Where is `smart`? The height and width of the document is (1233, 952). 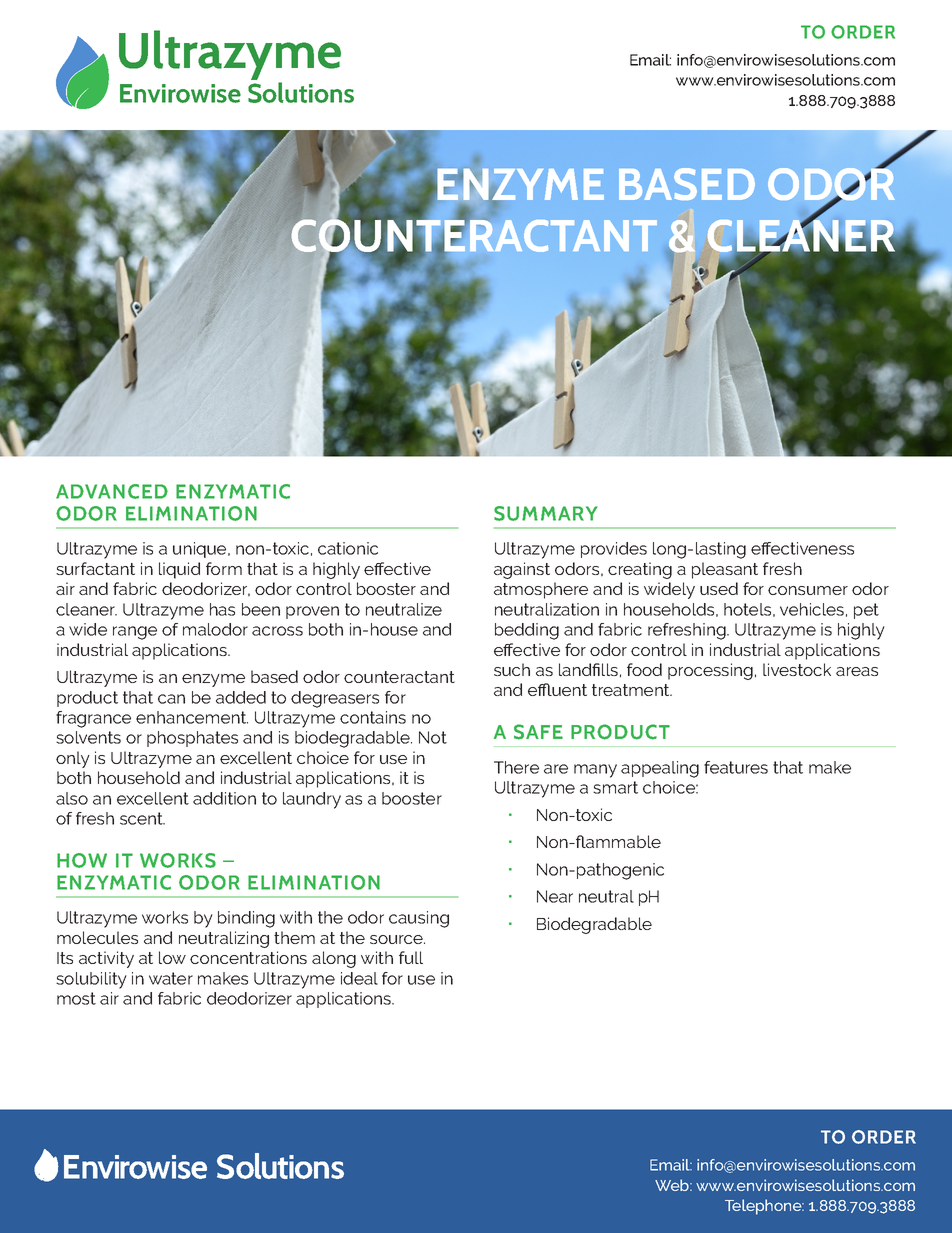 smart is located at coordinates (615, 787).
